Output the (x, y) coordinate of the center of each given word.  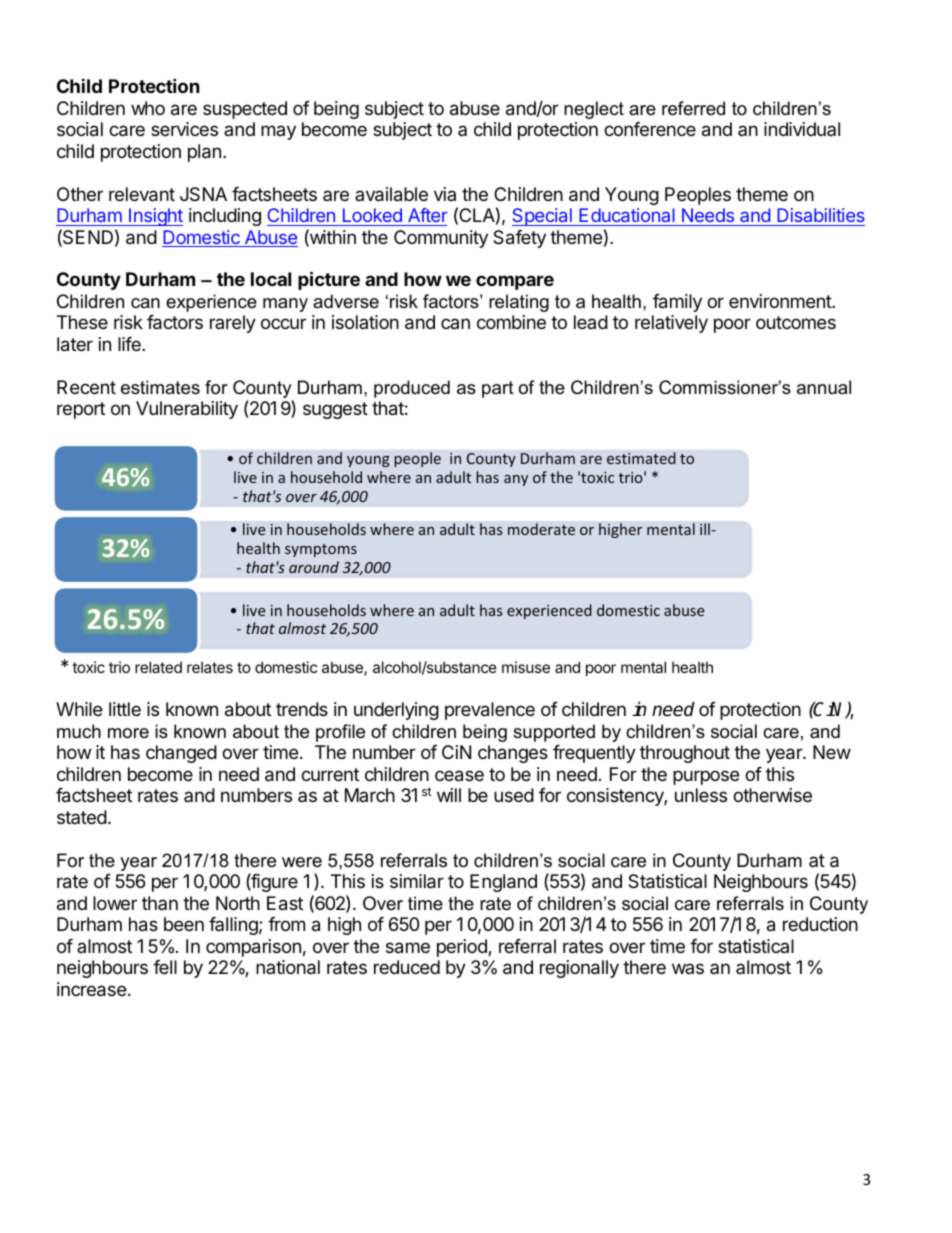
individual (802, 129)
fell (165, 967)
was (688, 968)
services (184, 129)
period (463, 948)
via (445, 194)
